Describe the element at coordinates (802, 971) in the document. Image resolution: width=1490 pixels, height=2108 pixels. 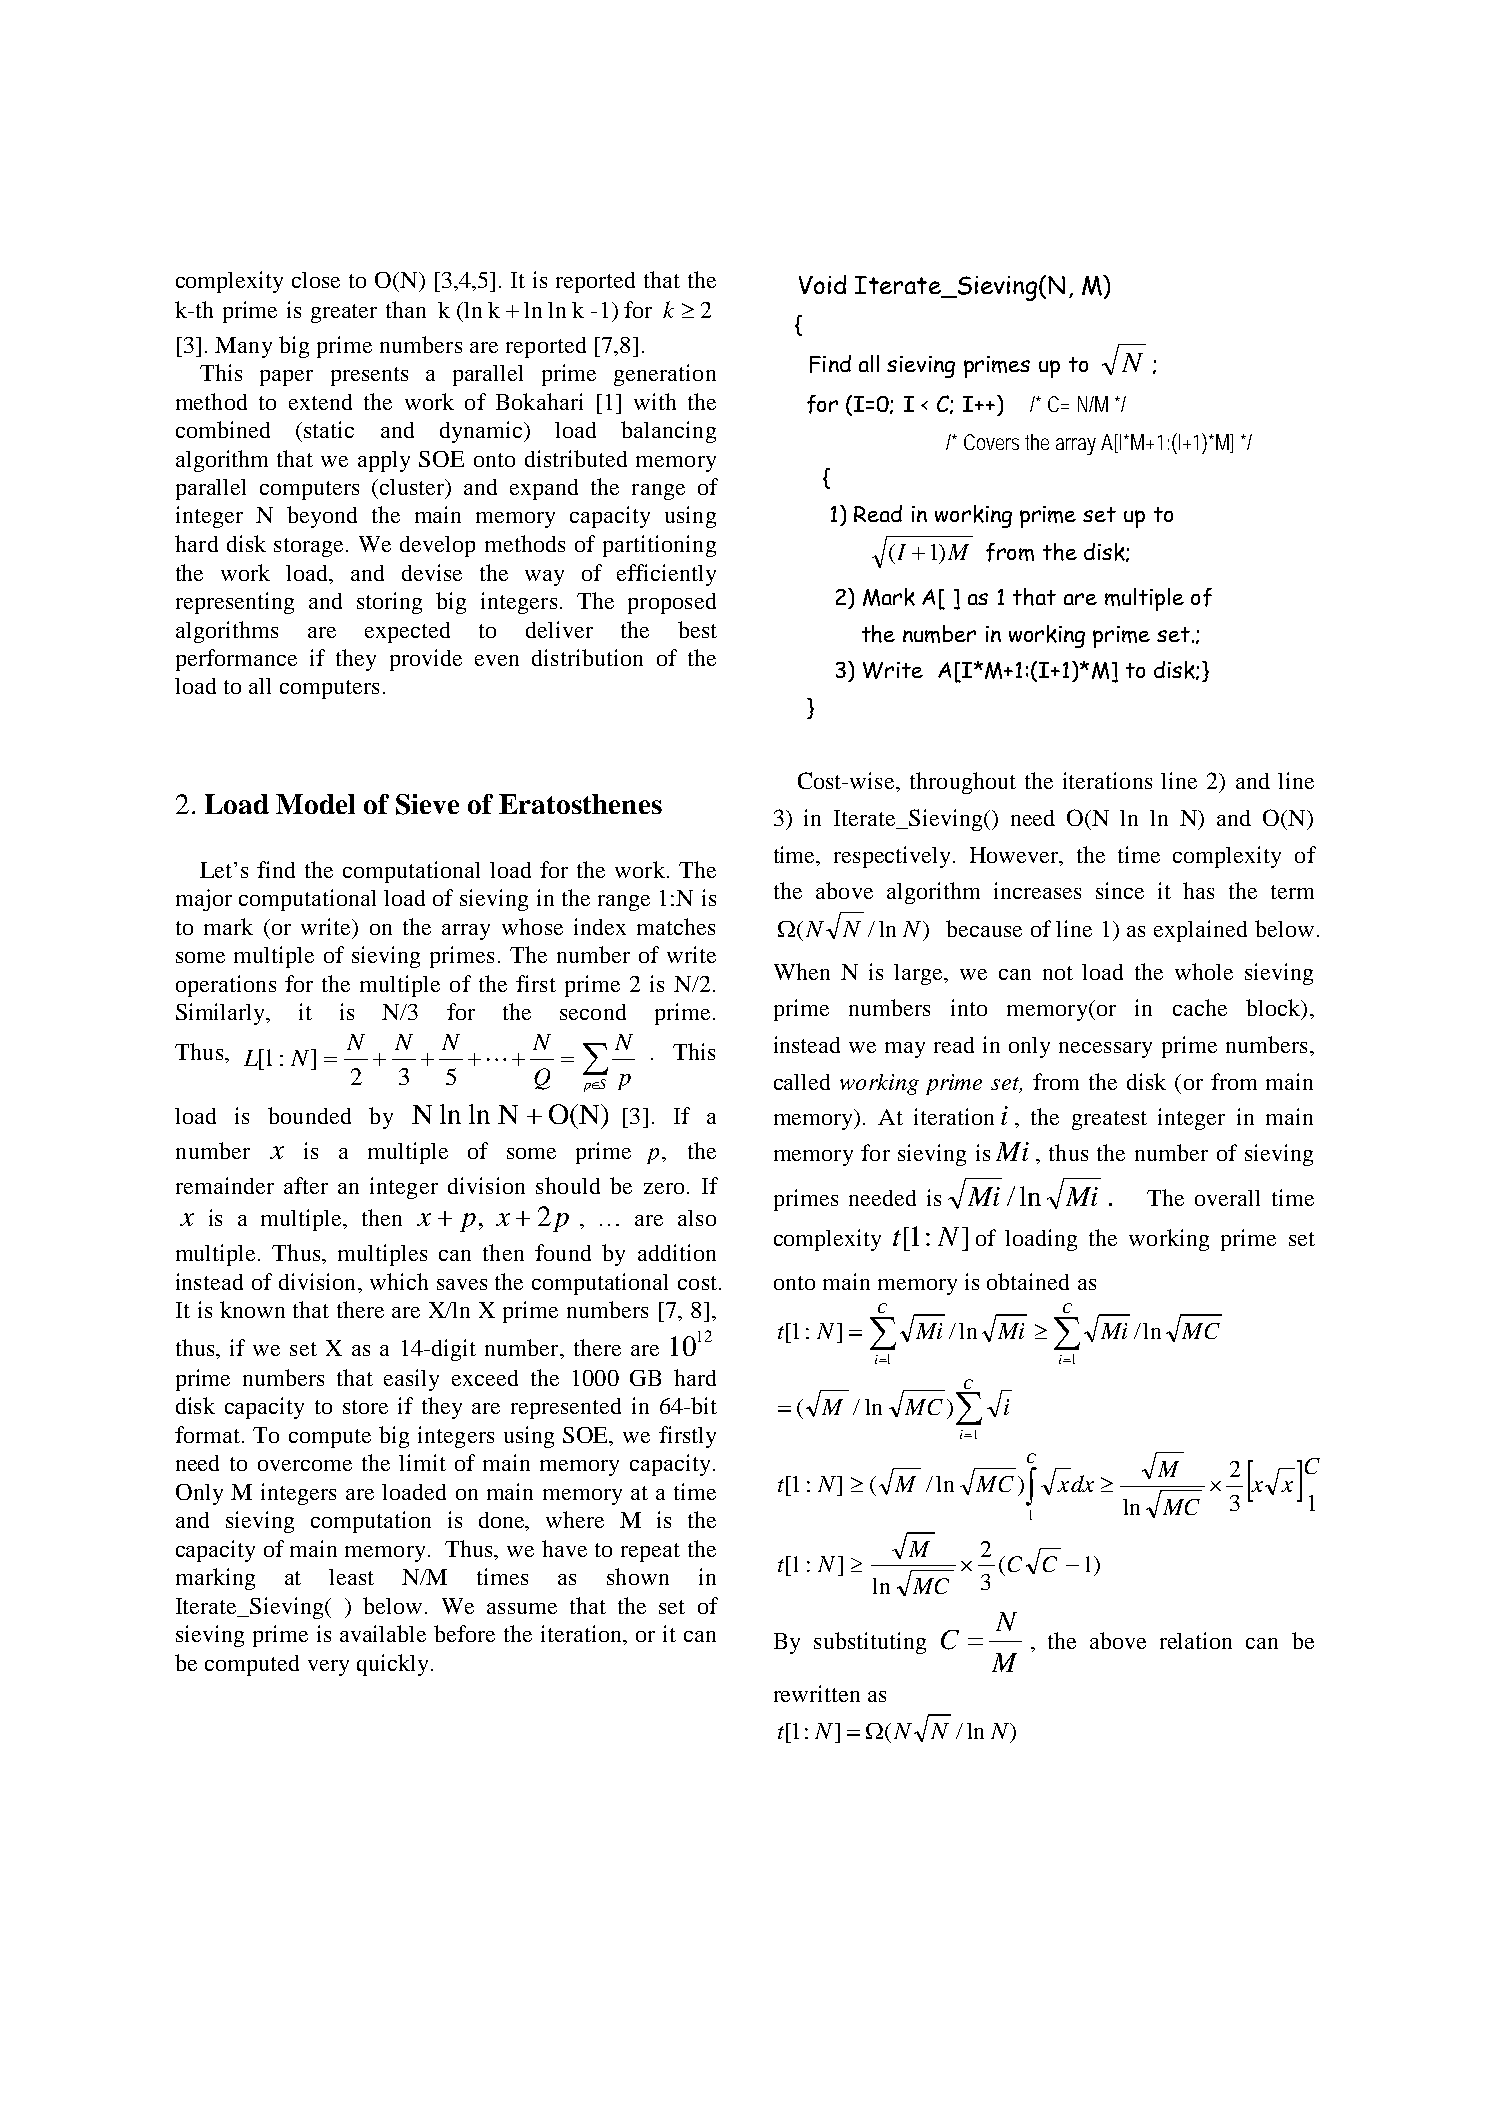
I see `When` at that location.
